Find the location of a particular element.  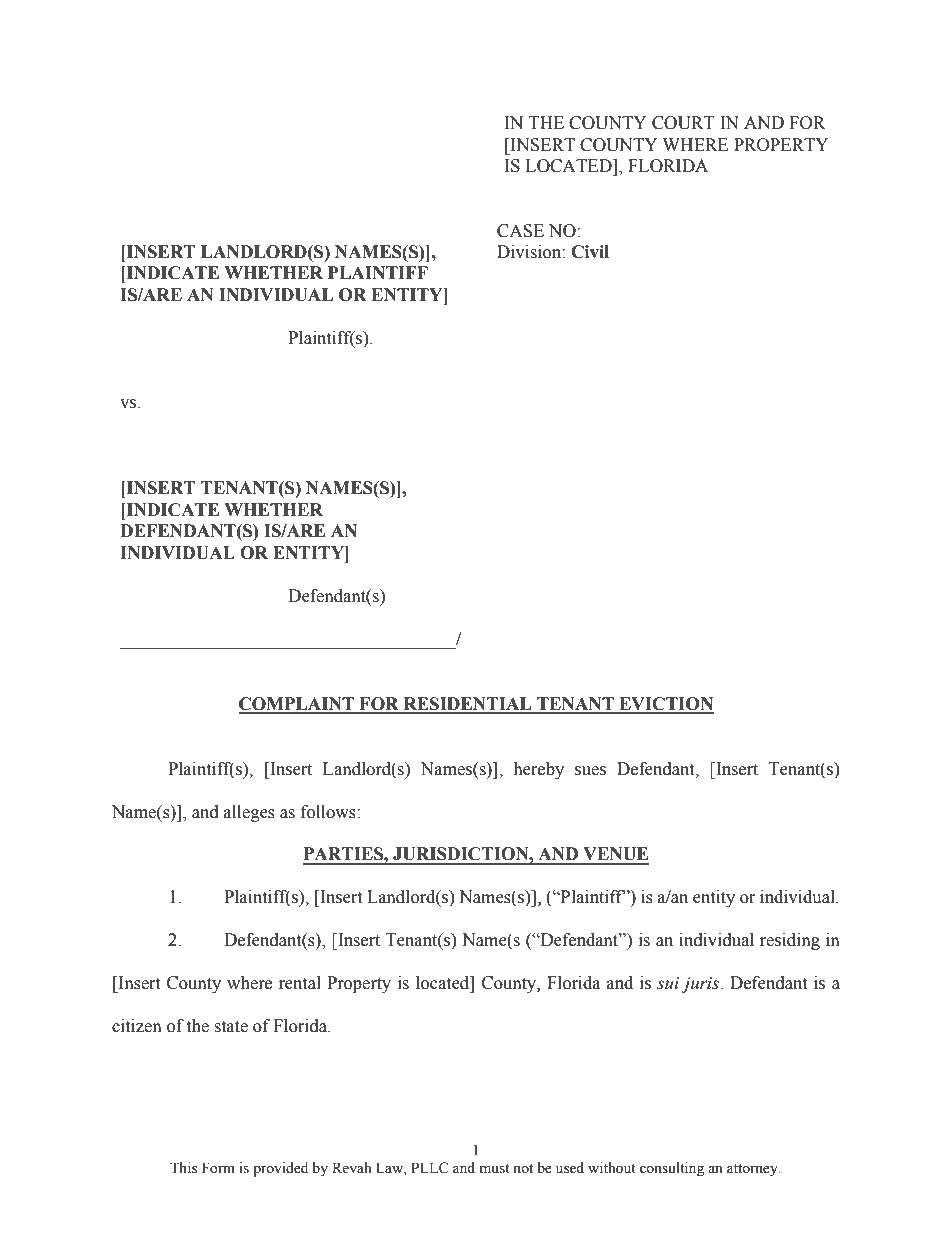

Form is located at coordinates (218, 1168).
